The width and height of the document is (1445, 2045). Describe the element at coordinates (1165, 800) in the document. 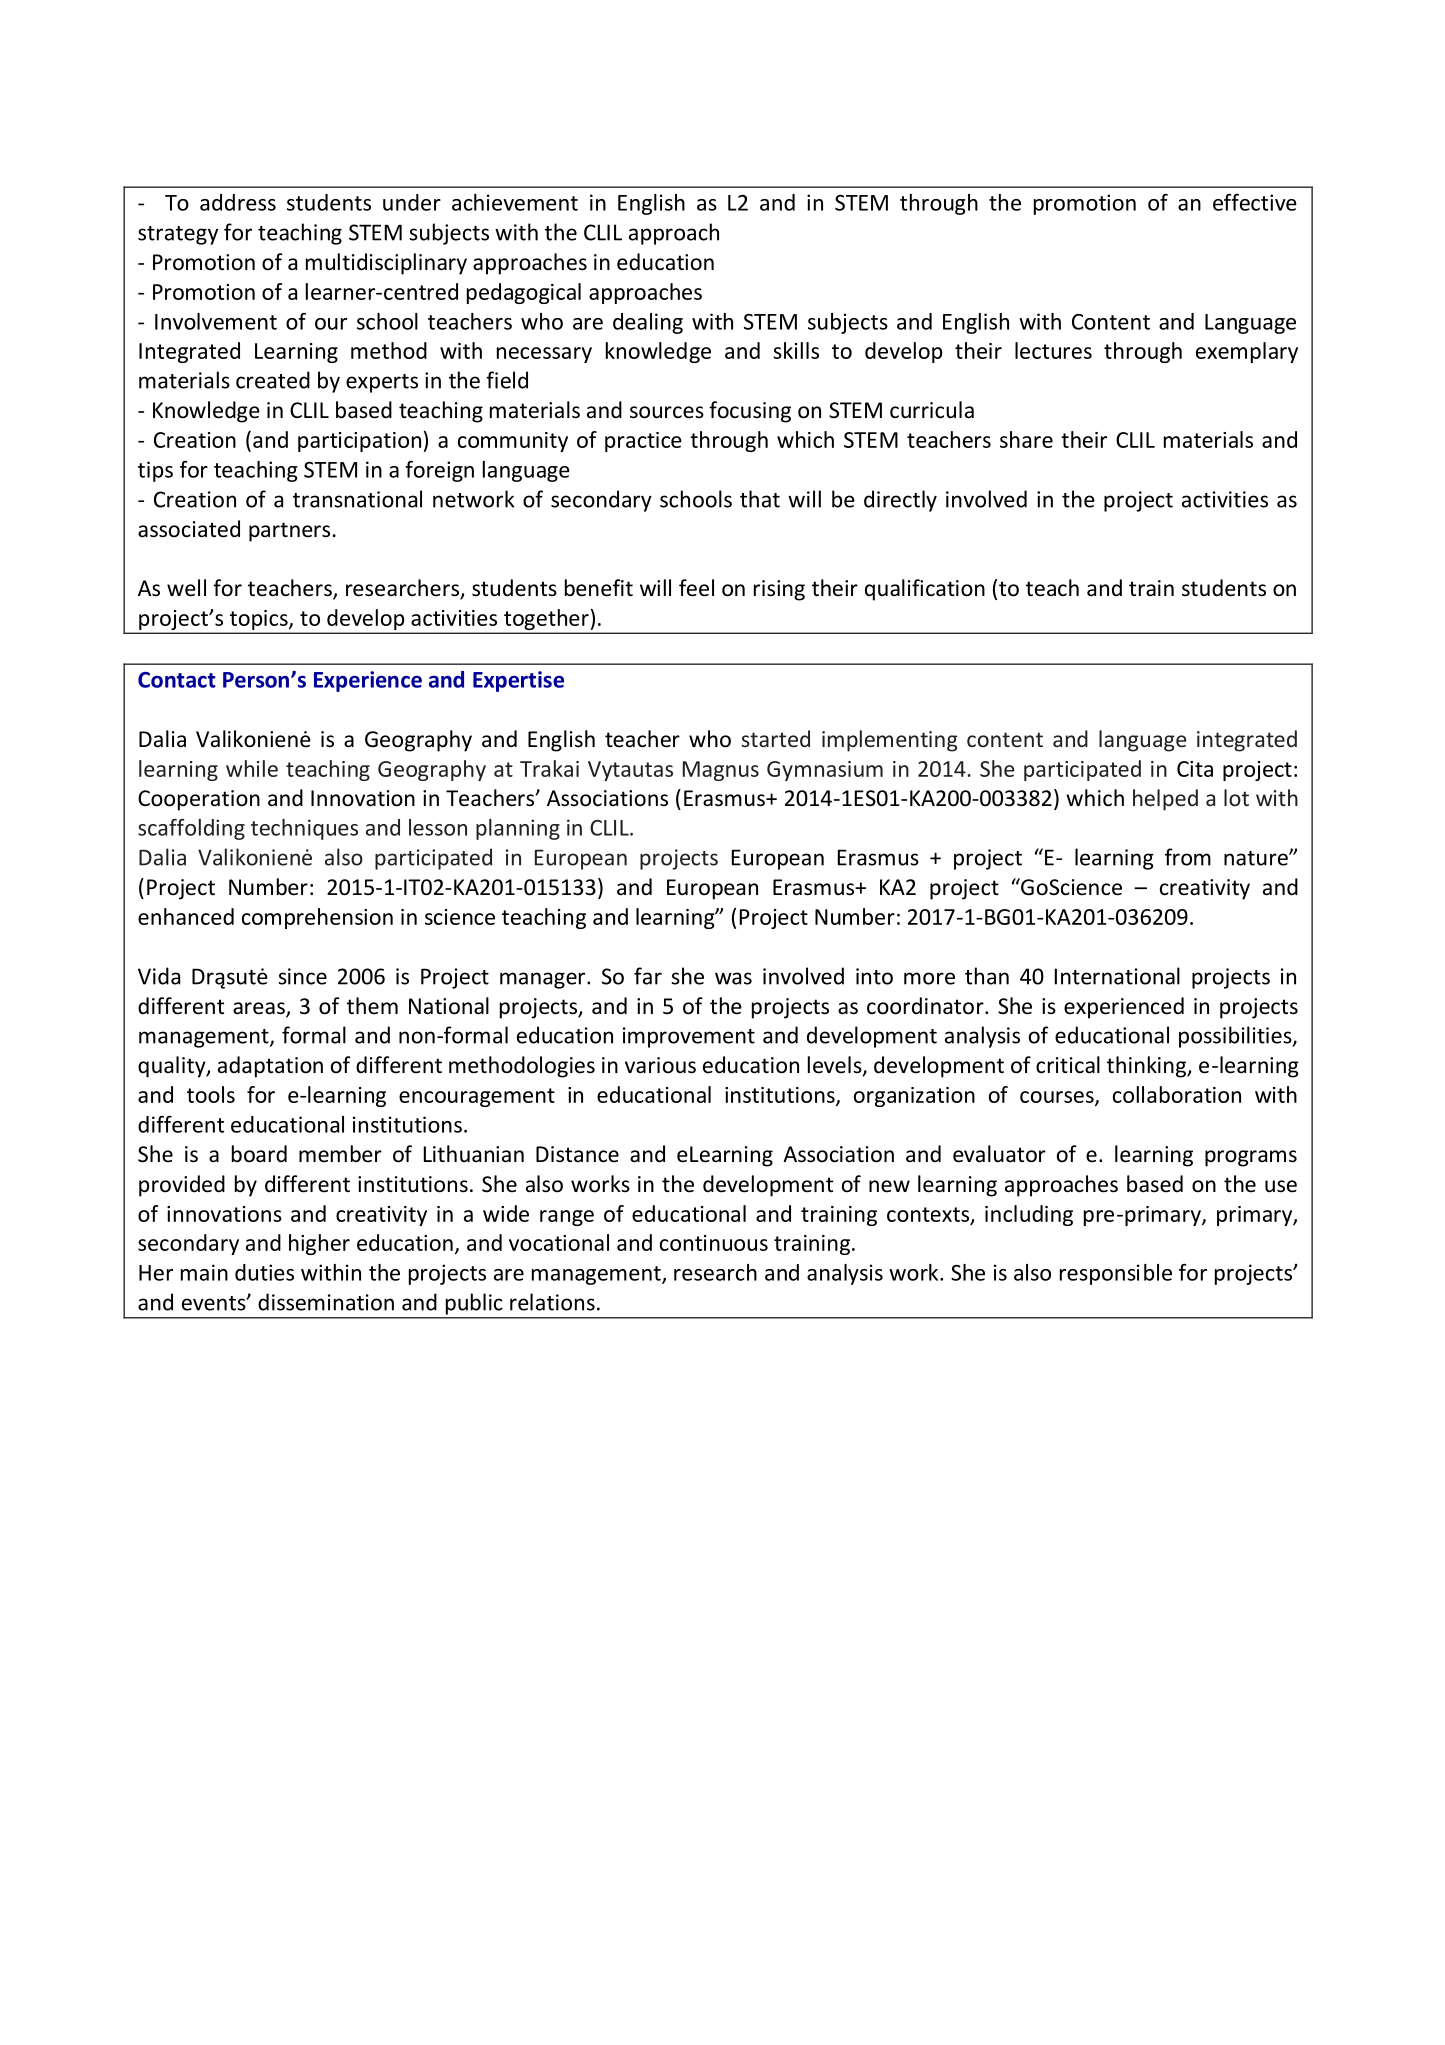

I see `helped` at that location.
